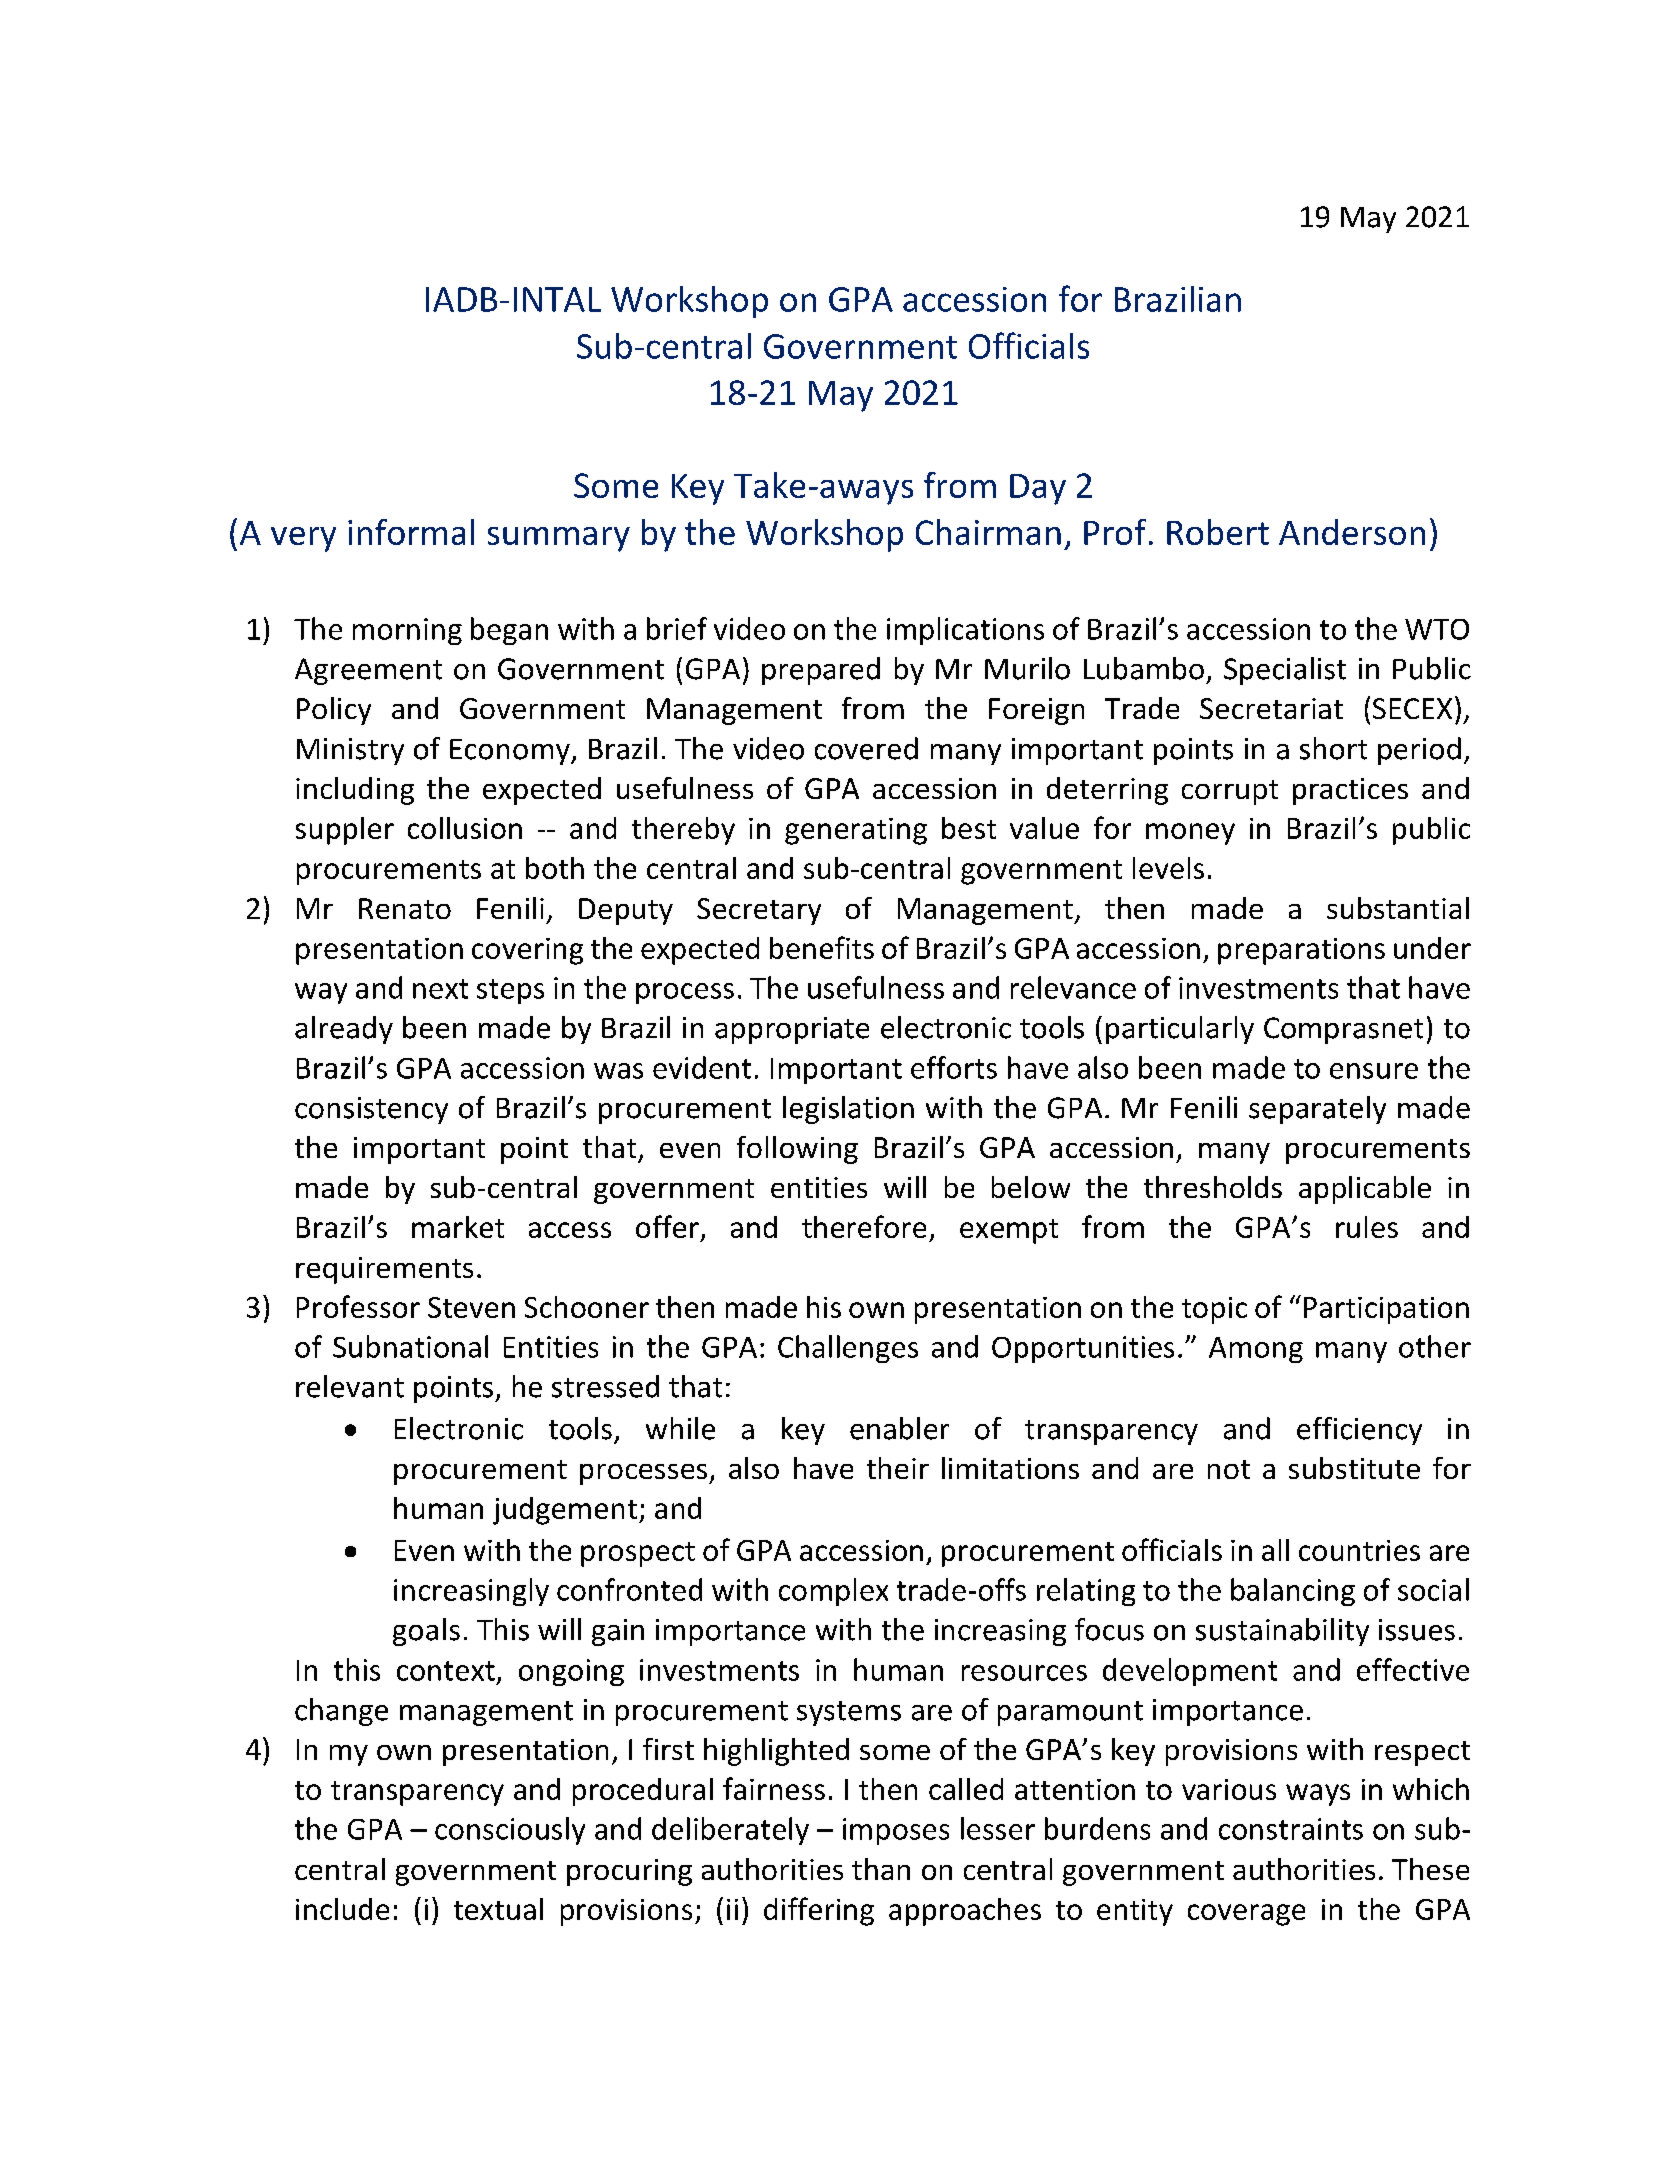  What do you see at coordinates (864, 1226) in the screenshot?
I see `therefore` at bounding box center [864, 1226].
